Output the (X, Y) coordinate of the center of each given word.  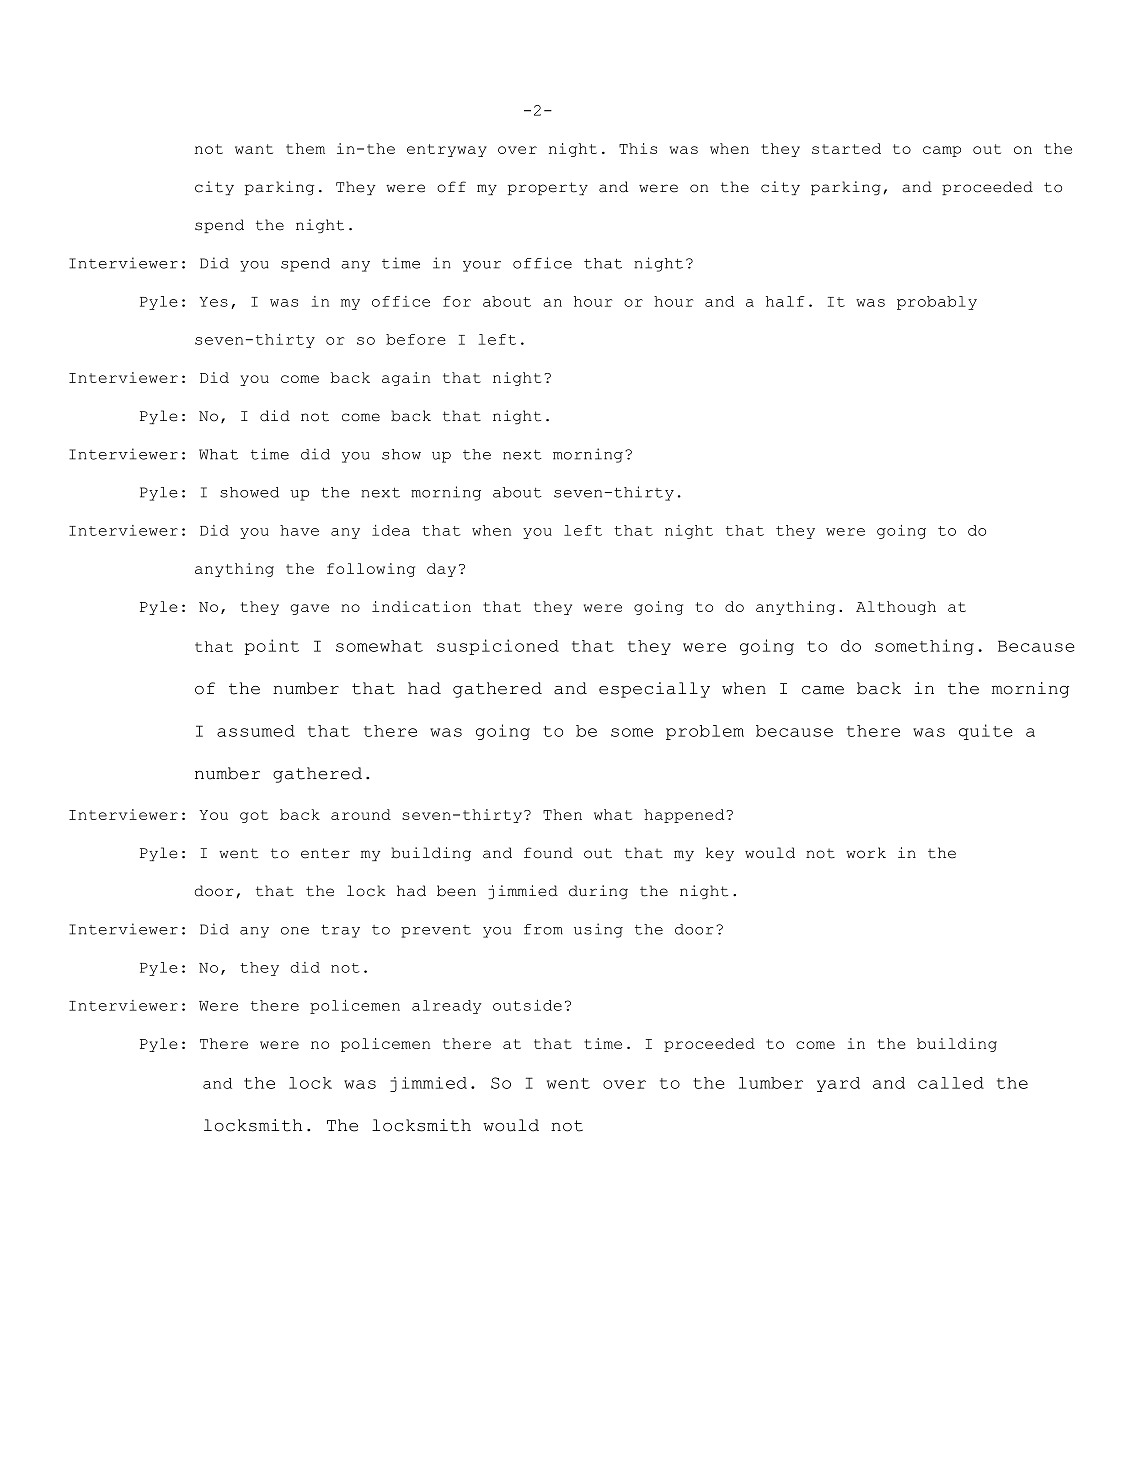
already (447, 1007)
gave (310, 609)
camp (942, 151)
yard (838, 1084)
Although (896, 608)
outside (527, 1005)
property (548, 188)
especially (654, 690)
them (305, 148)
